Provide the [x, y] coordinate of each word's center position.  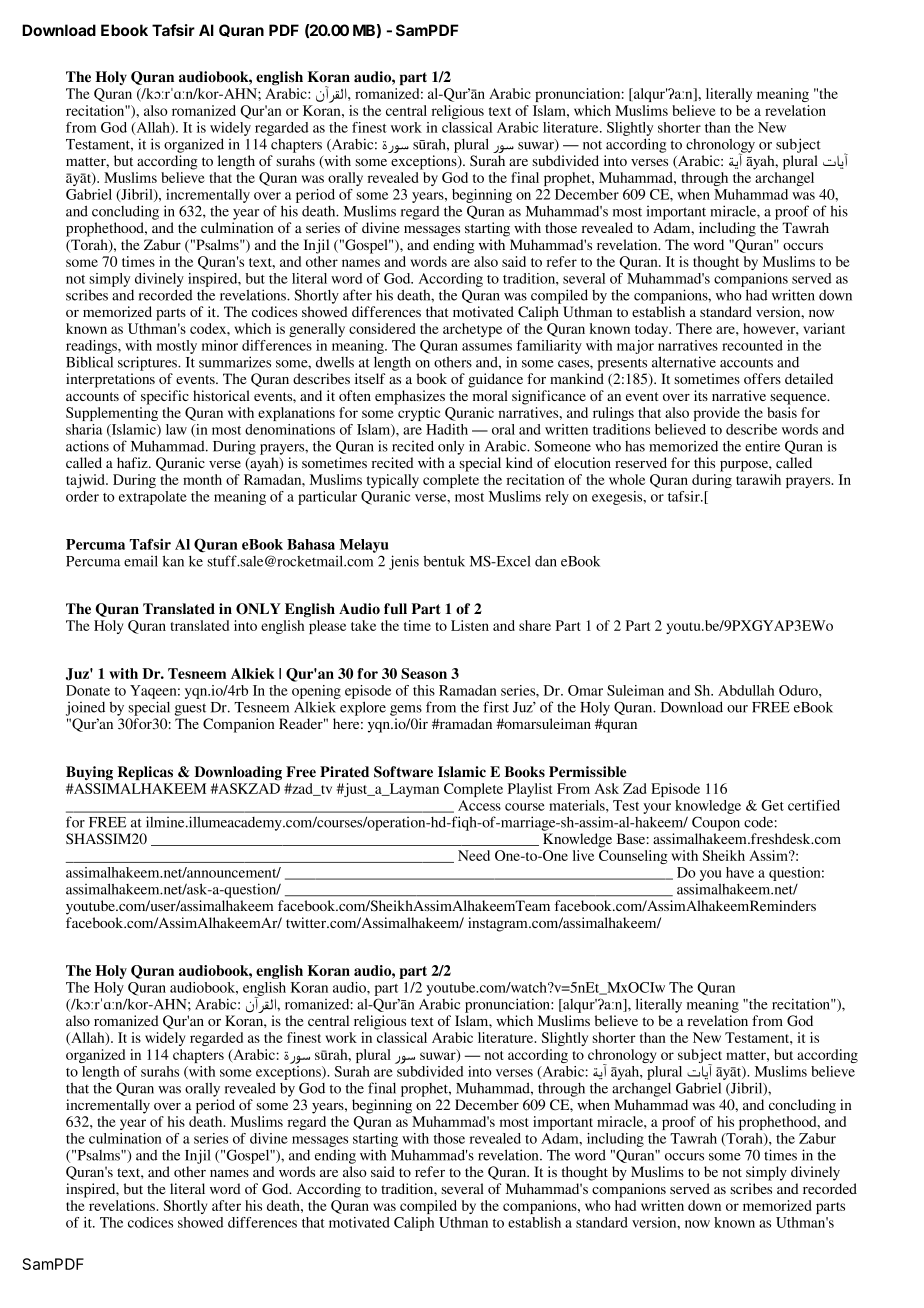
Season [424, 673]
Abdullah [746, 690]
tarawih [758, 479]
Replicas [145, 773]
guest [190, 709]
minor [220, 345]
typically [393, 481]
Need [474, 855]
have [740, 872]
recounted [752, 345]
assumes [487, 347]
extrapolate [153, 498]
